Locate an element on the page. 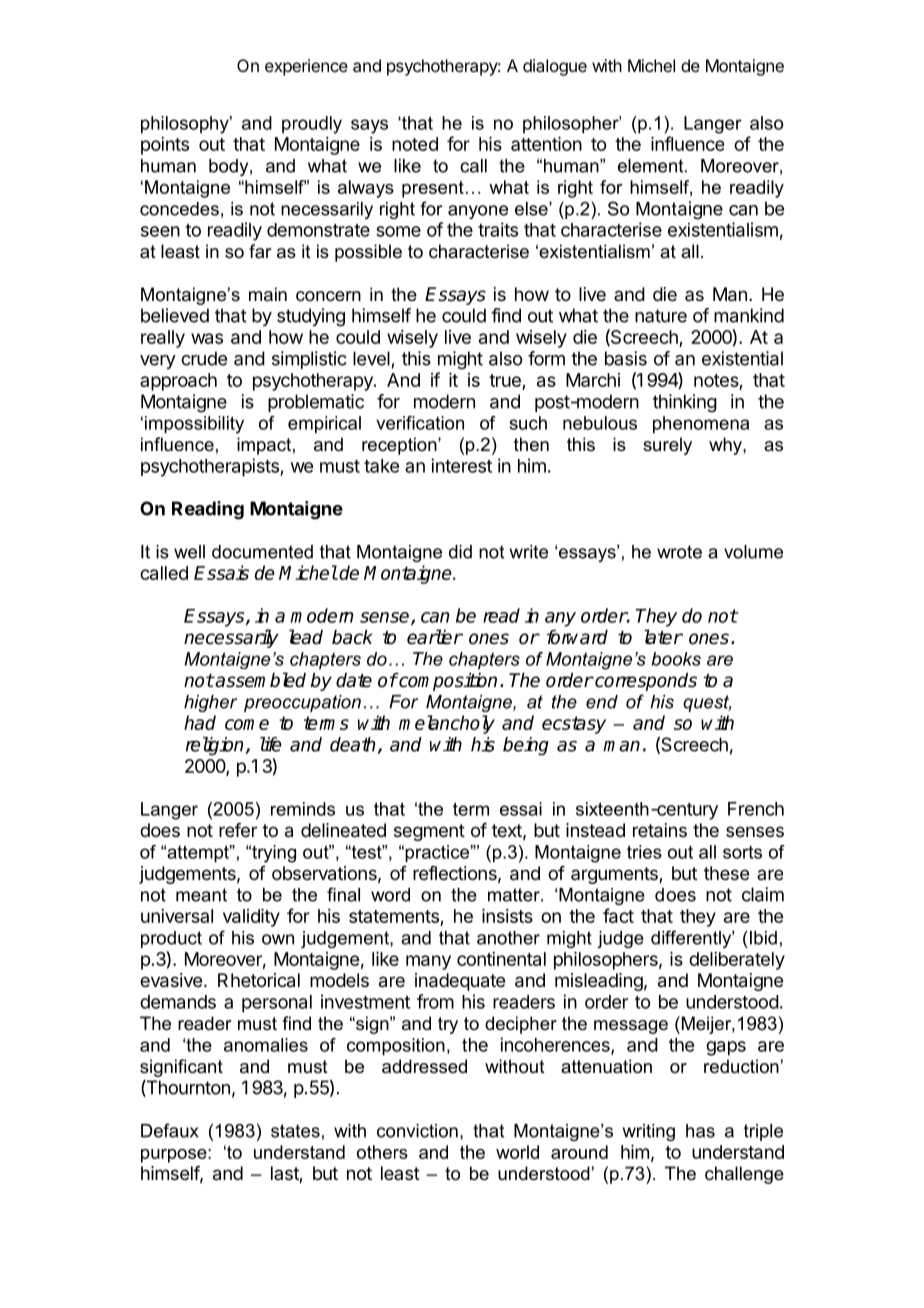  assembled is located at coordinates (260, 680).
